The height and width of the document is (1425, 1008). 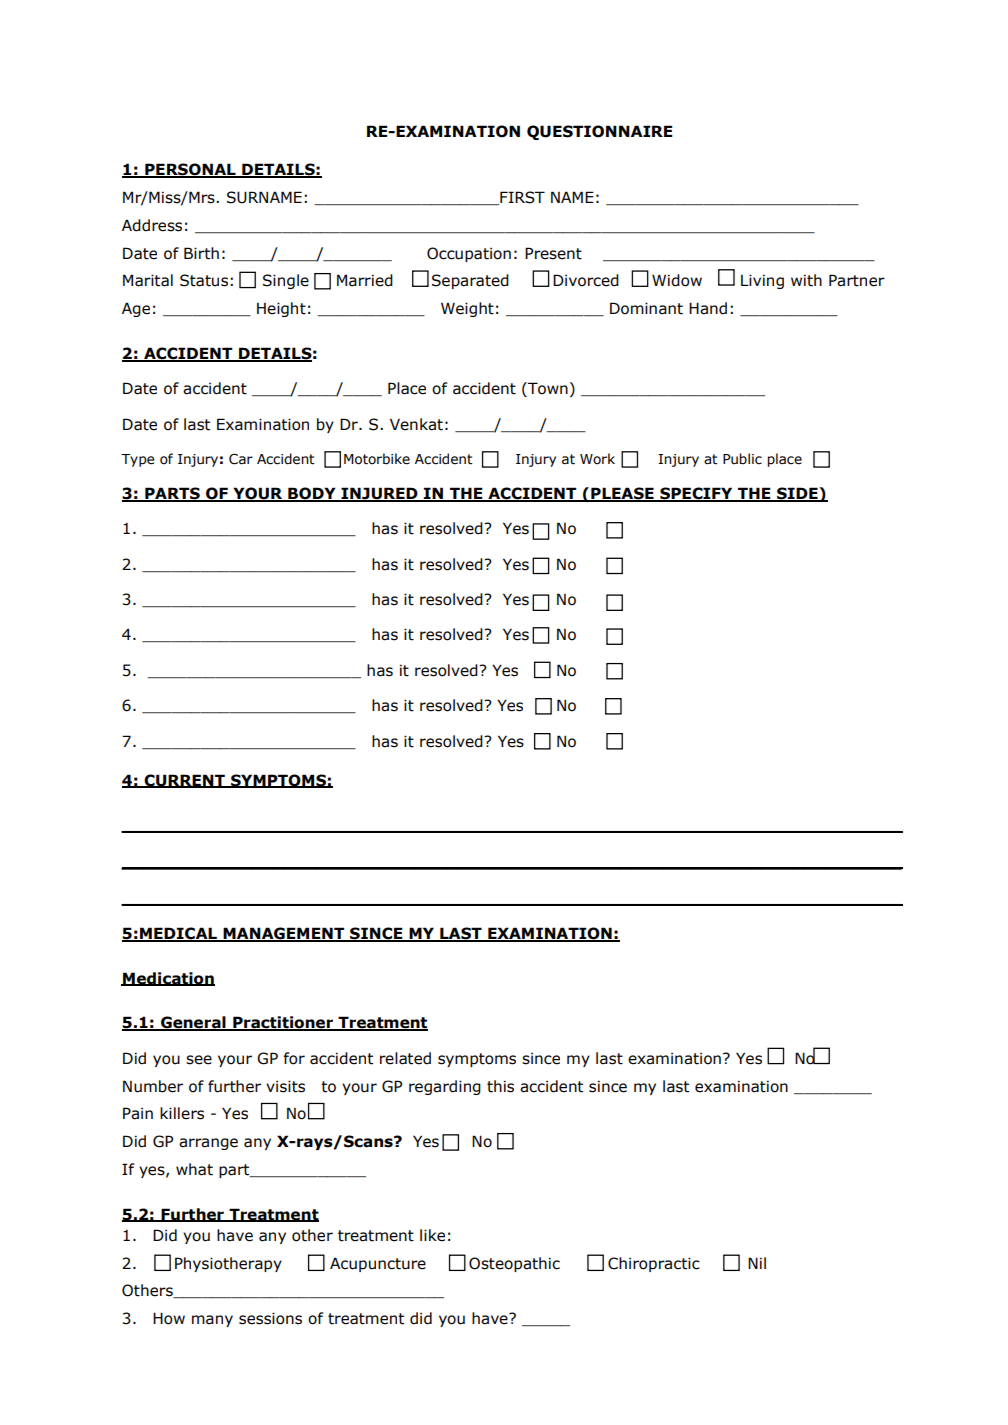 What do you see at coordinates (600, 132) in the document?
I see `QUESTIONNAIRE` at bounding box center [600, 132].
